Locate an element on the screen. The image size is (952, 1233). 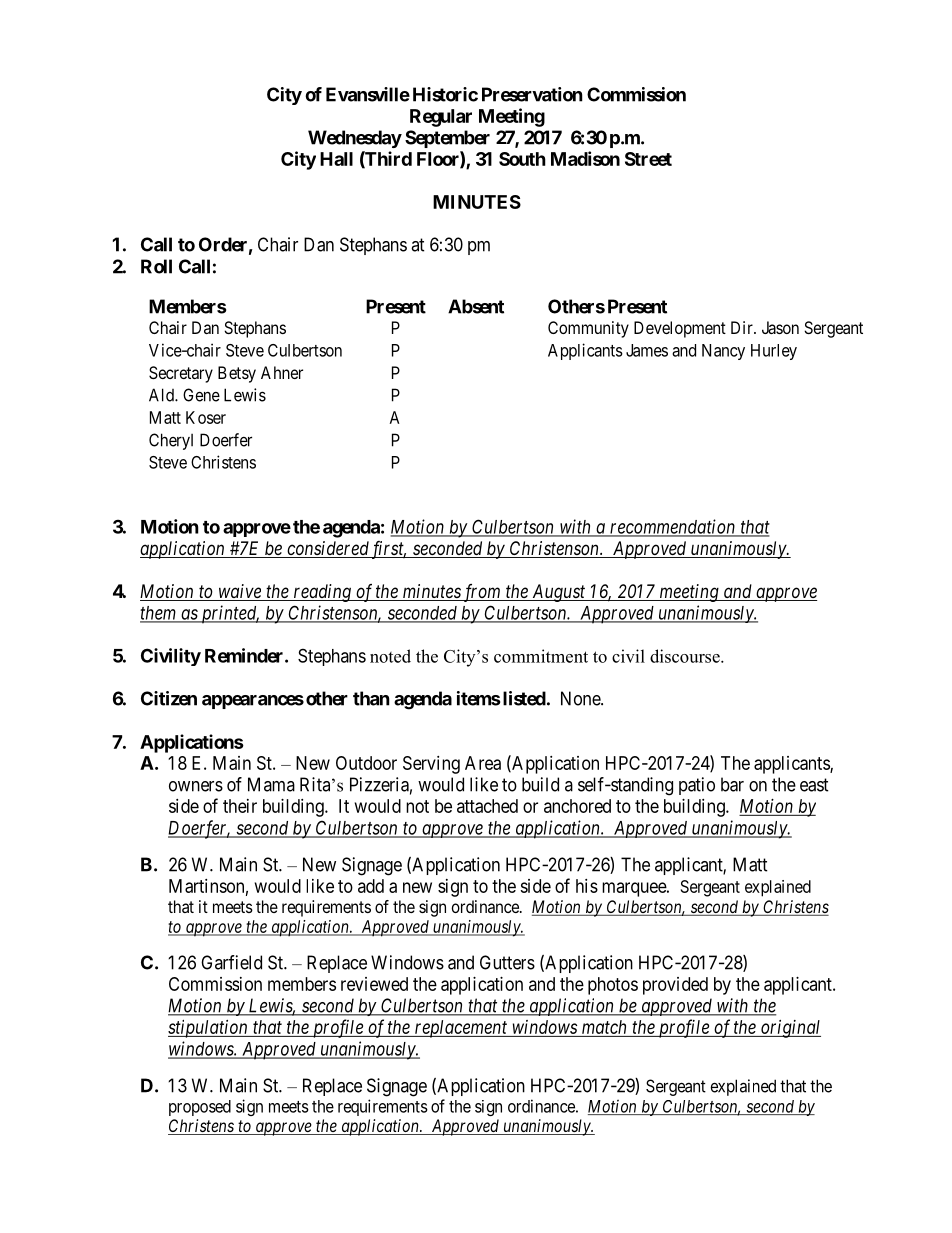
proposed is located at coordinates (200, 1108).
